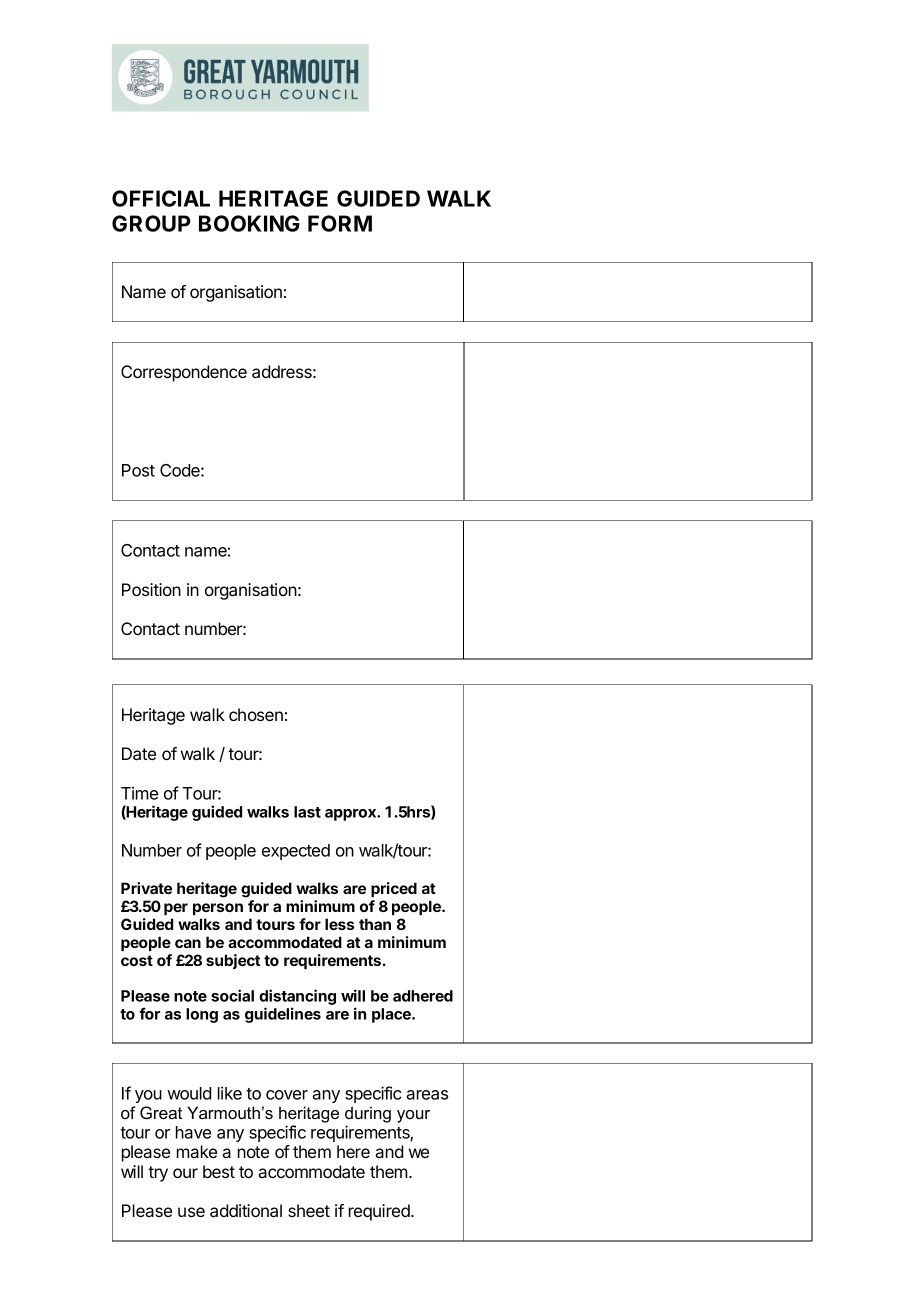 This document has width=924, height=1308. What do you see at coordinates (161, 198) in the document?
I see `OFFICIAL` at bounding box center [161, 198].
